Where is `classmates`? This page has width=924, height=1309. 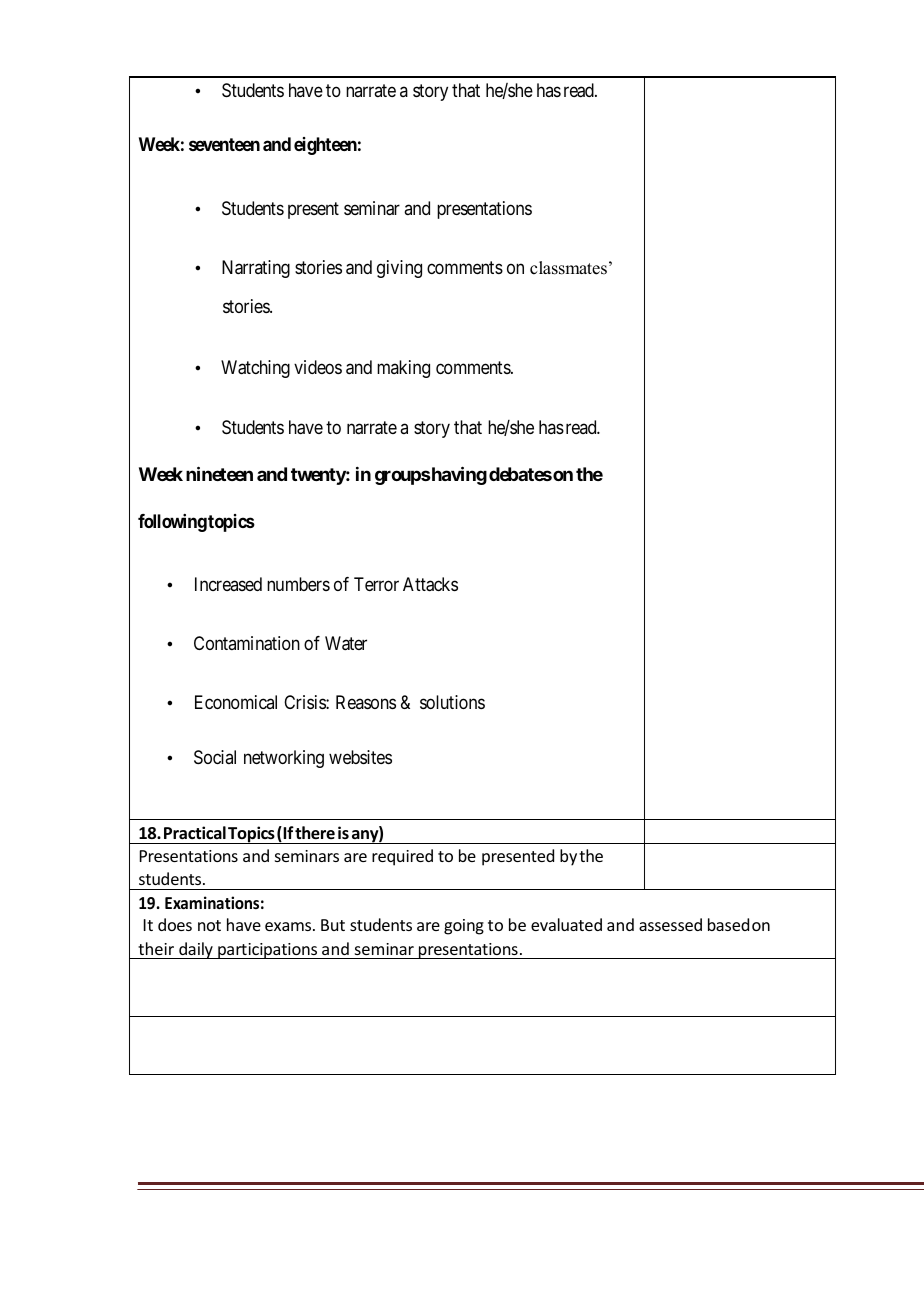 classmates is located at coordinates (568, 268).
